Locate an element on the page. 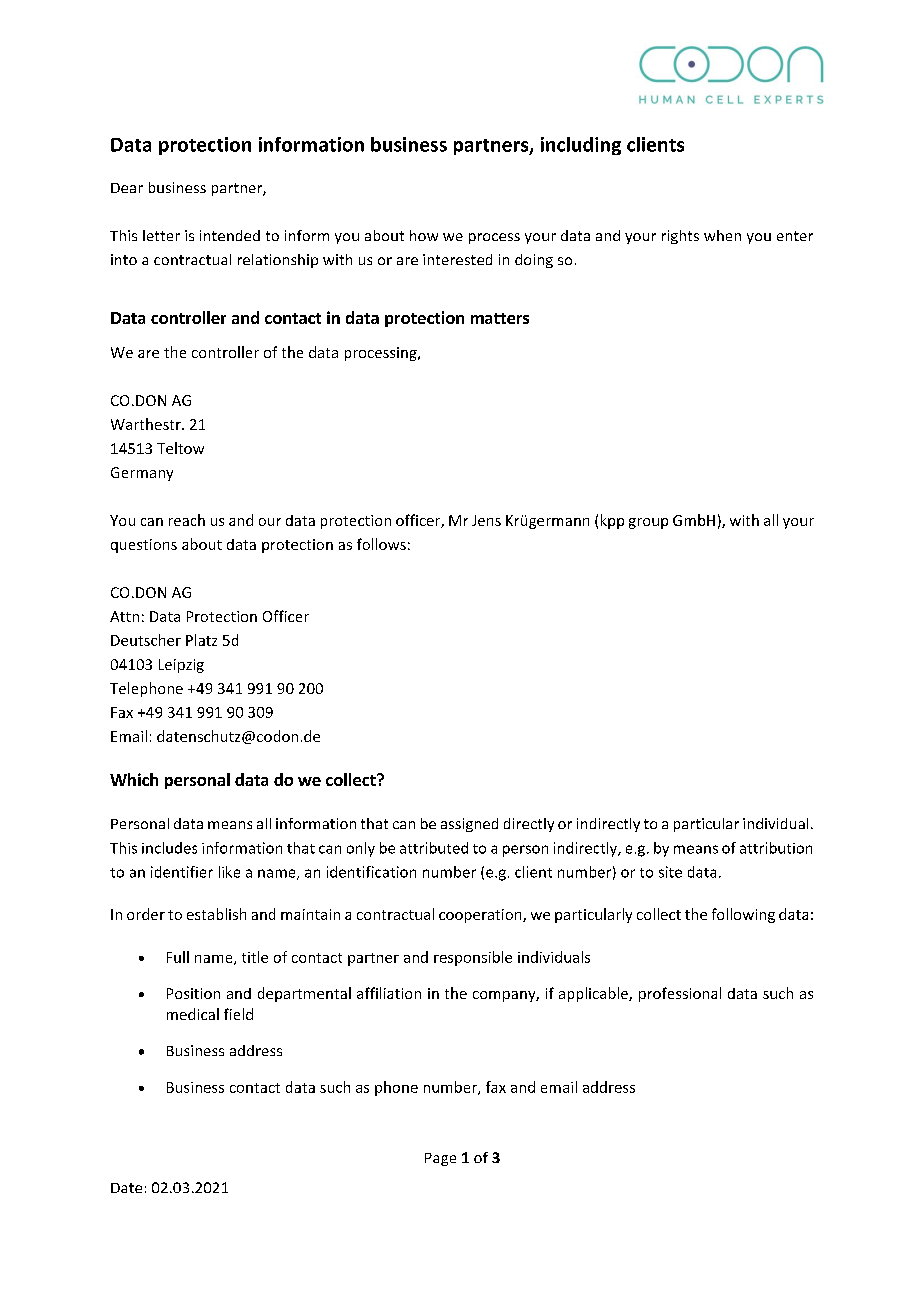 This document has height=1308, width=924. Dear is located at coordinates (127, 188).
